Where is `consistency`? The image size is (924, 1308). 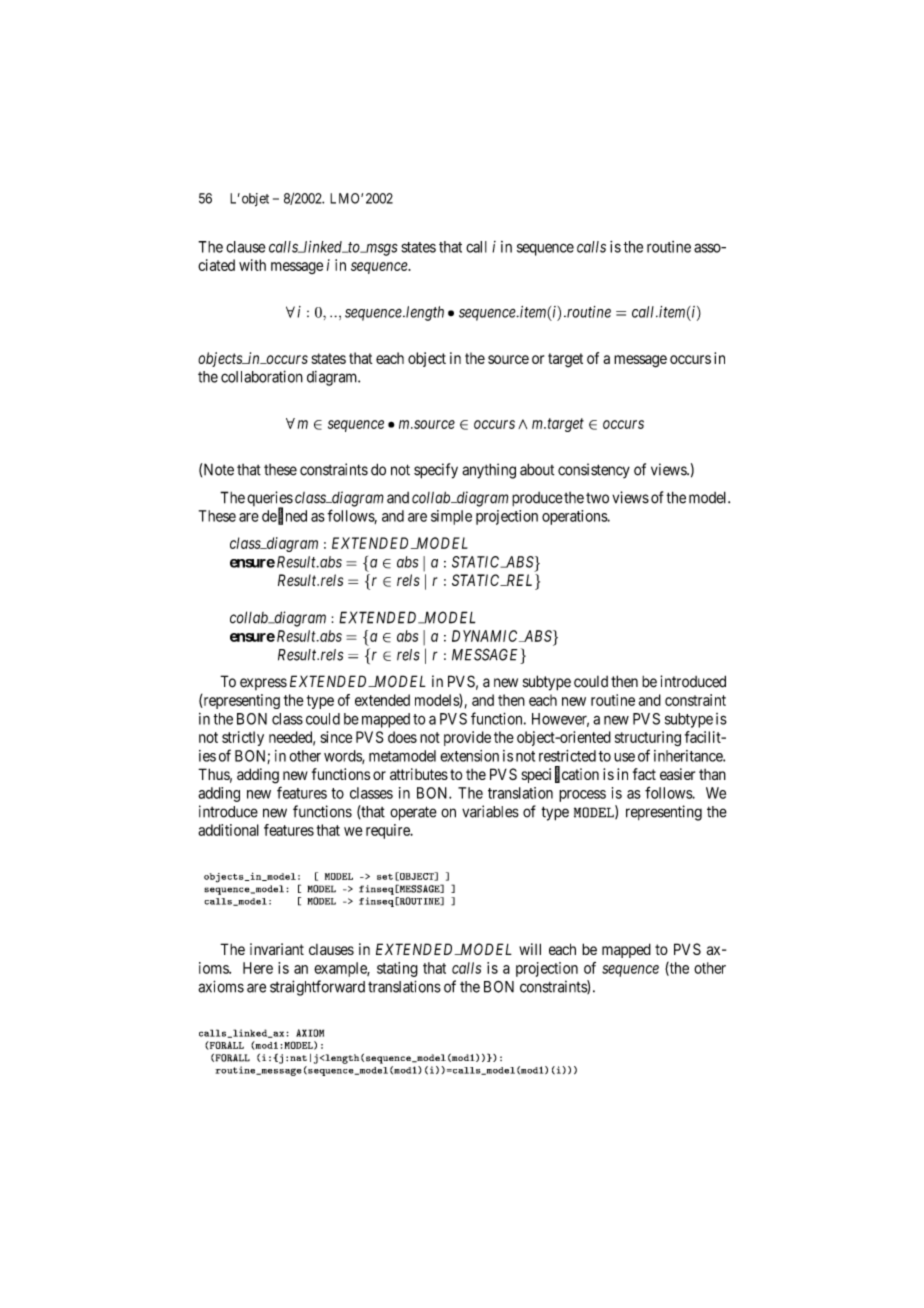
consistency is located at coordinates (594, 471).
